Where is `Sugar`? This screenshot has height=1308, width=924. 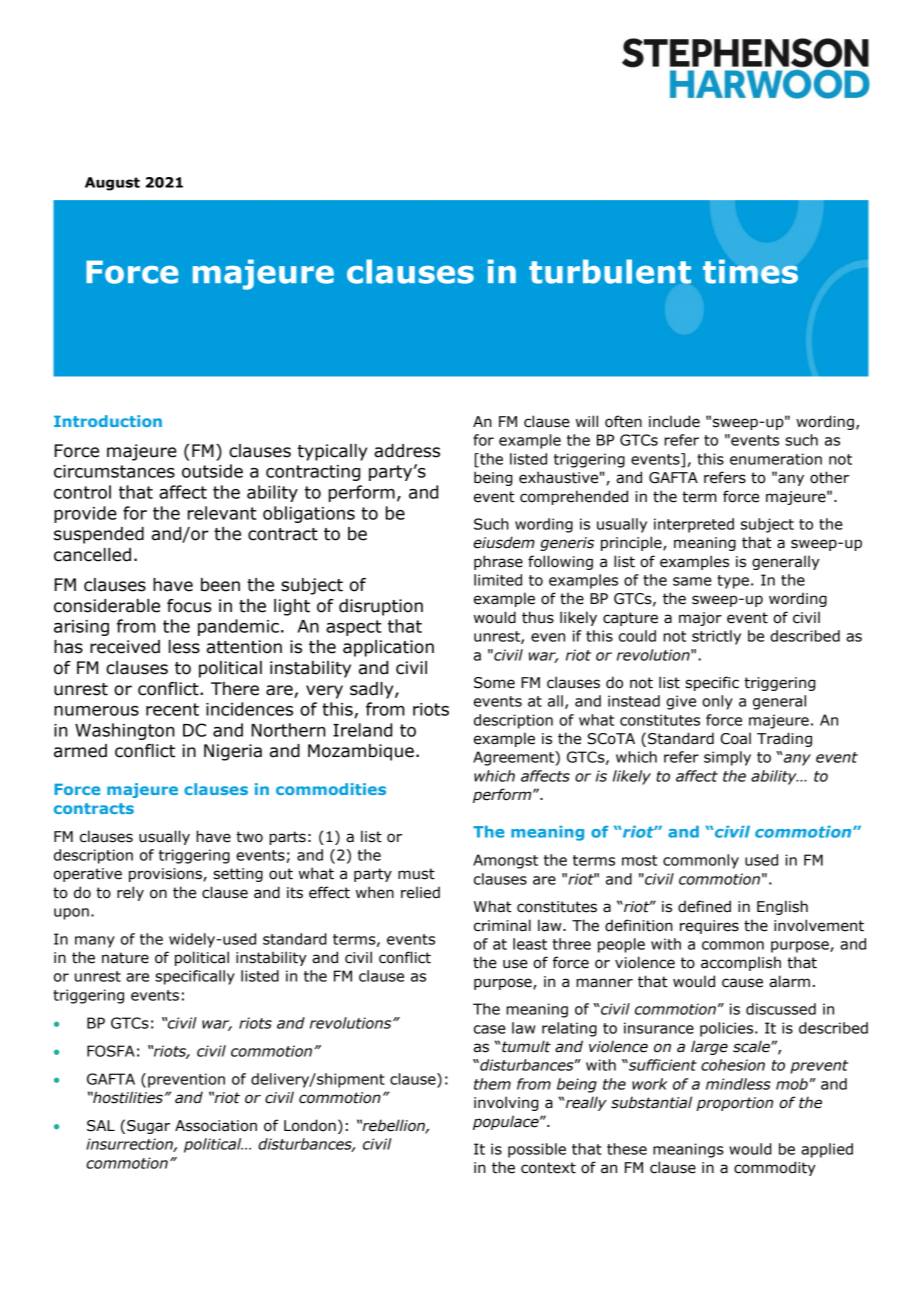 Sugar is located at coordinates (148, 1127).
